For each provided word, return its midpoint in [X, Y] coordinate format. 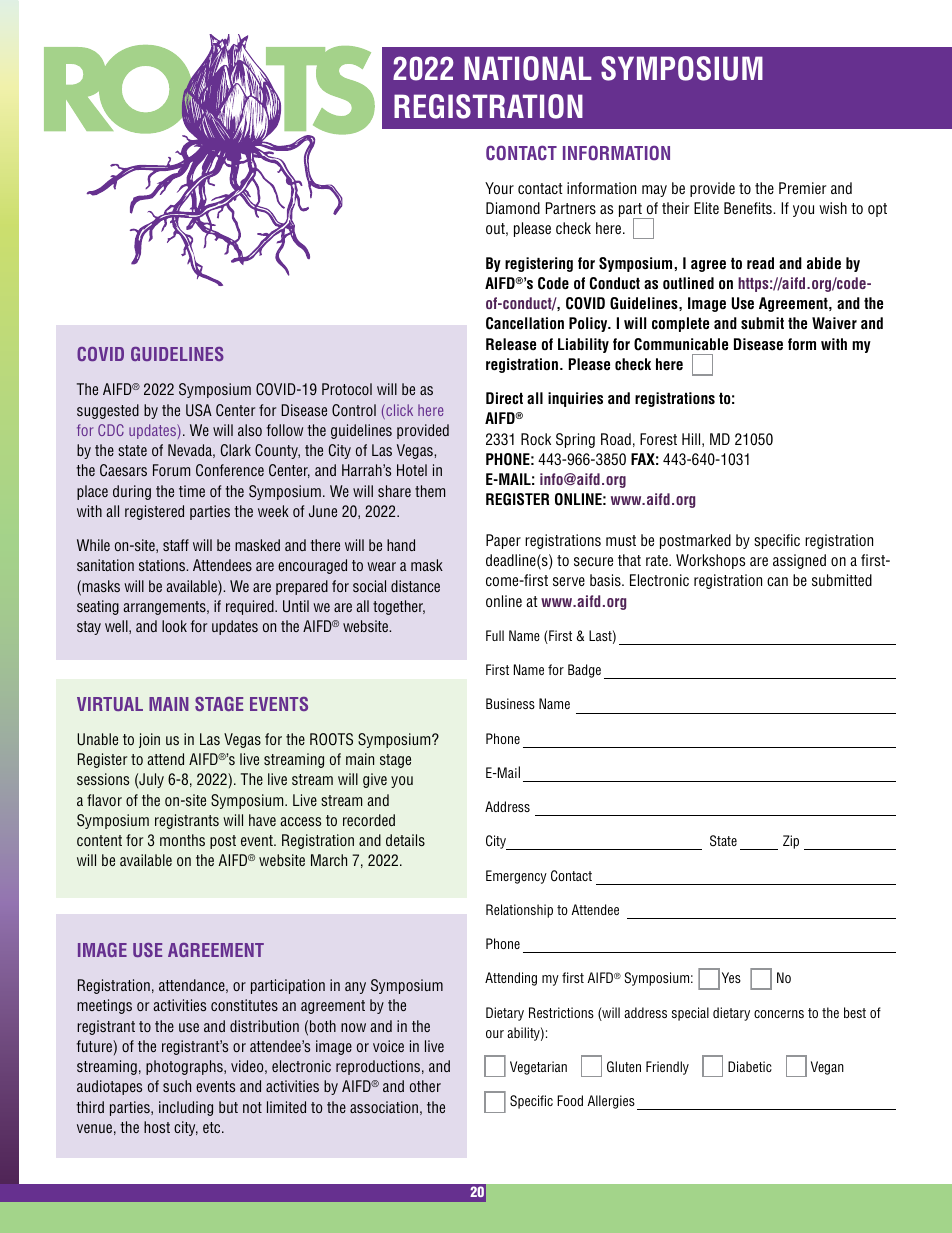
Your [499, 188]
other [425, 1086]
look [174, 626]
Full [495, 635]
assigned [799, 561]
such [177, 1086]
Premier [802, 188]
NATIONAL [528, 68]
